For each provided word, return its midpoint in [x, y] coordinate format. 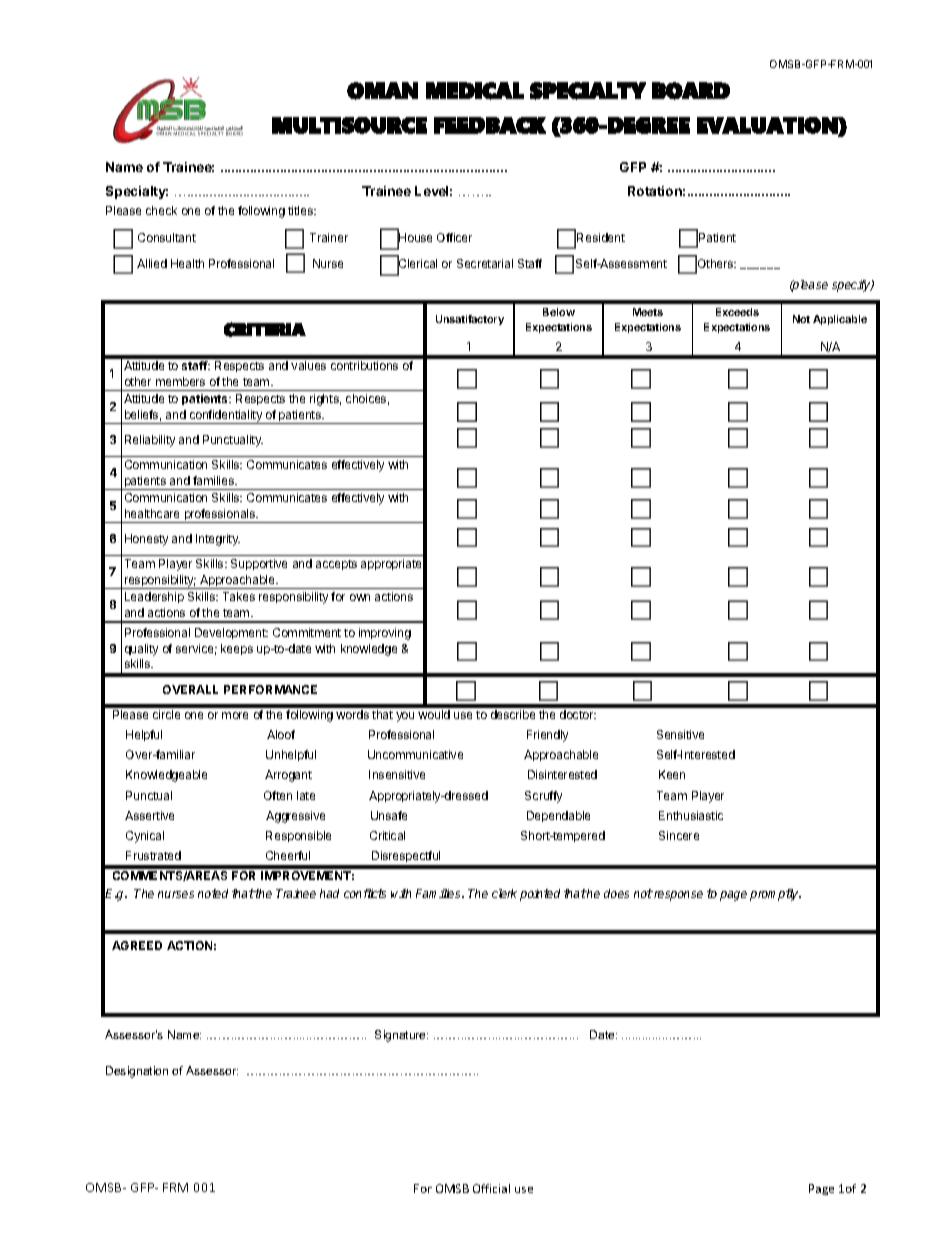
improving [385, 634]
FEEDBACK [490, 125]
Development [231, 633]
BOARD [691, 91]
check [161, 210]
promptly [775, 895]
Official [491, 1188]
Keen [672, 774]
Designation [137, 1072]
